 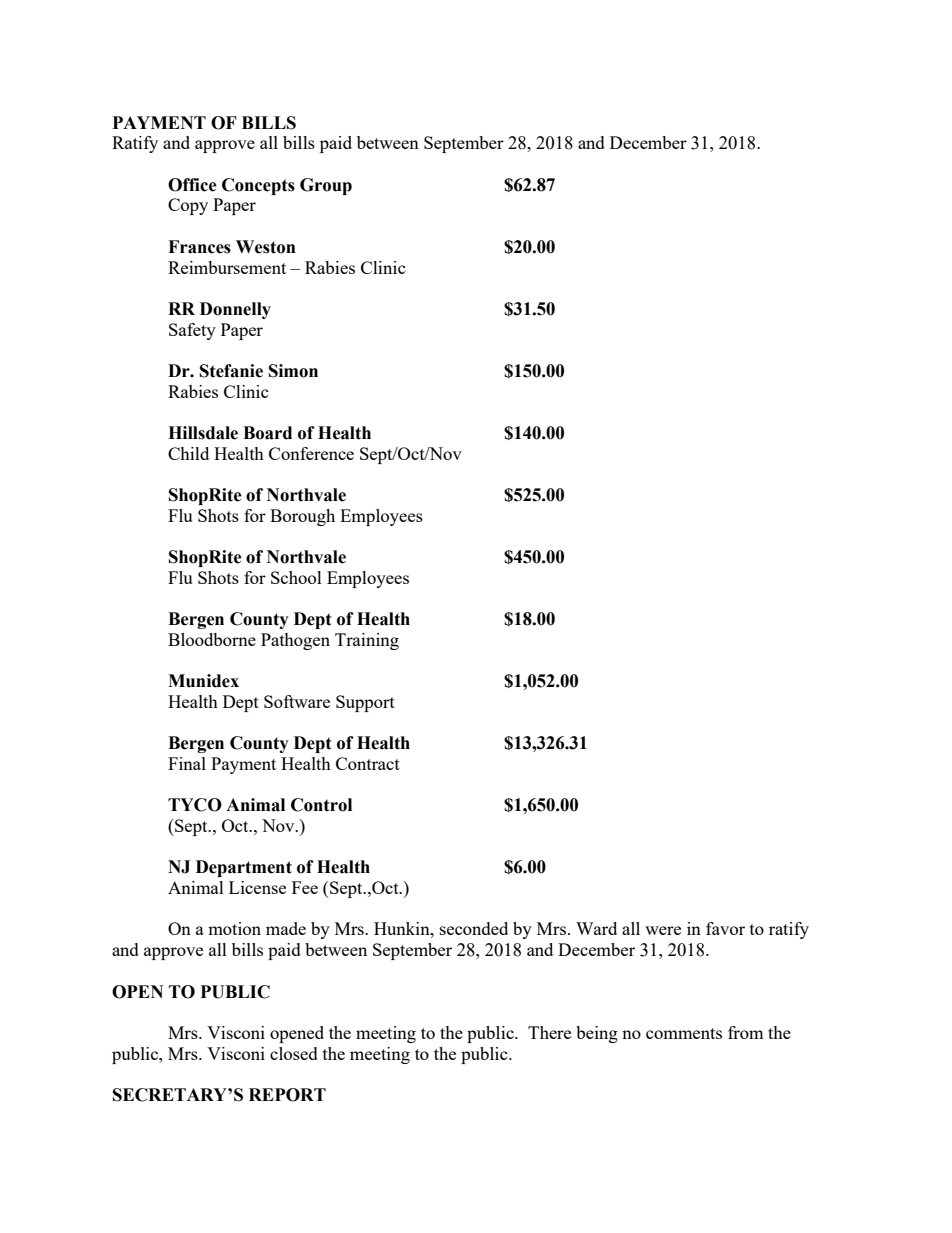 I want to click on Contract, so click(x=368, y=763).
